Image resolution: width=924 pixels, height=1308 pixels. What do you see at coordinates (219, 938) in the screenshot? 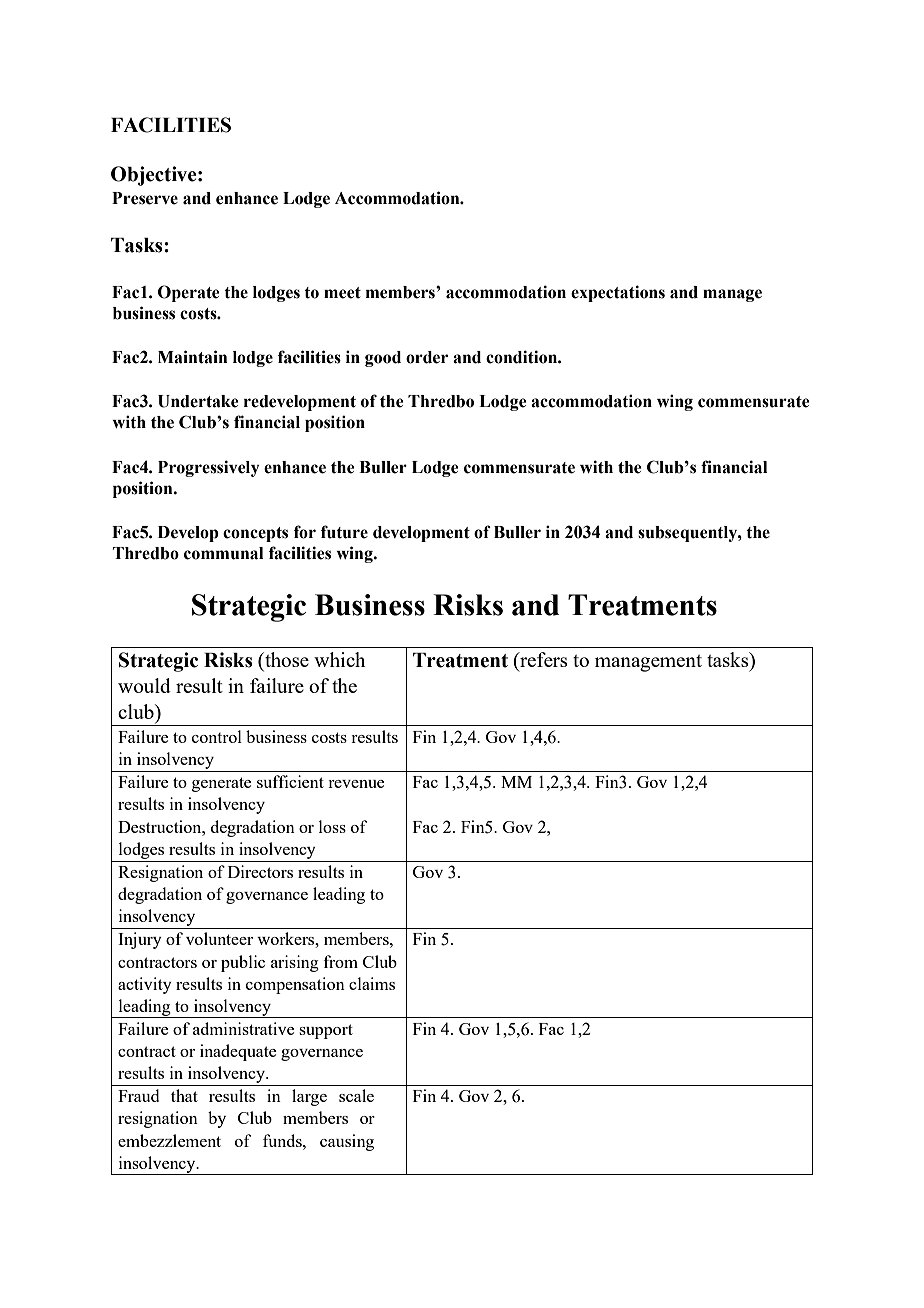
I see `volunteer` at bounding box center [219, 938].
